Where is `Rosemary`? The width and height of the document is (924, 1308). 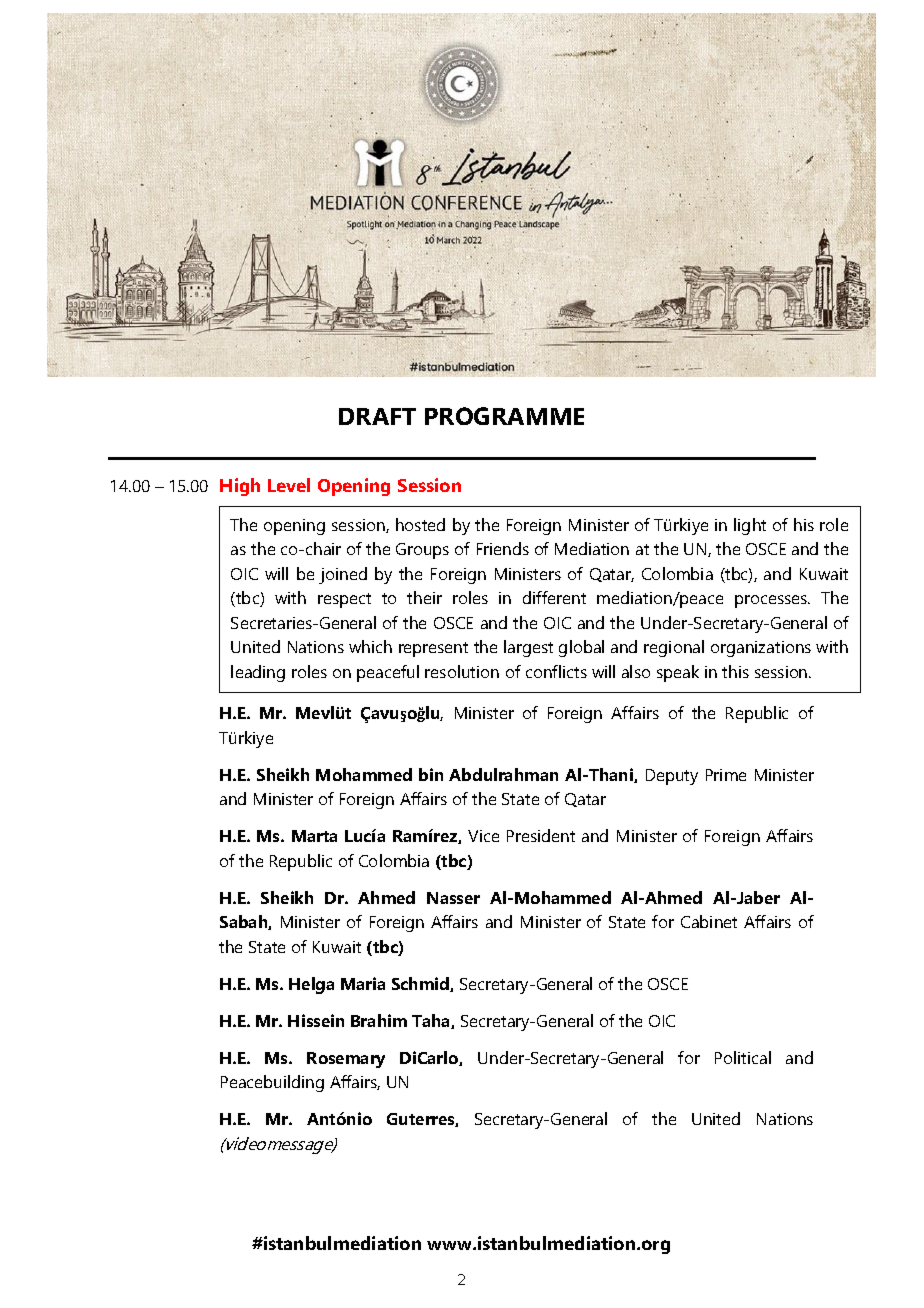 Rosemary is located at coordinates (346, 1060).
